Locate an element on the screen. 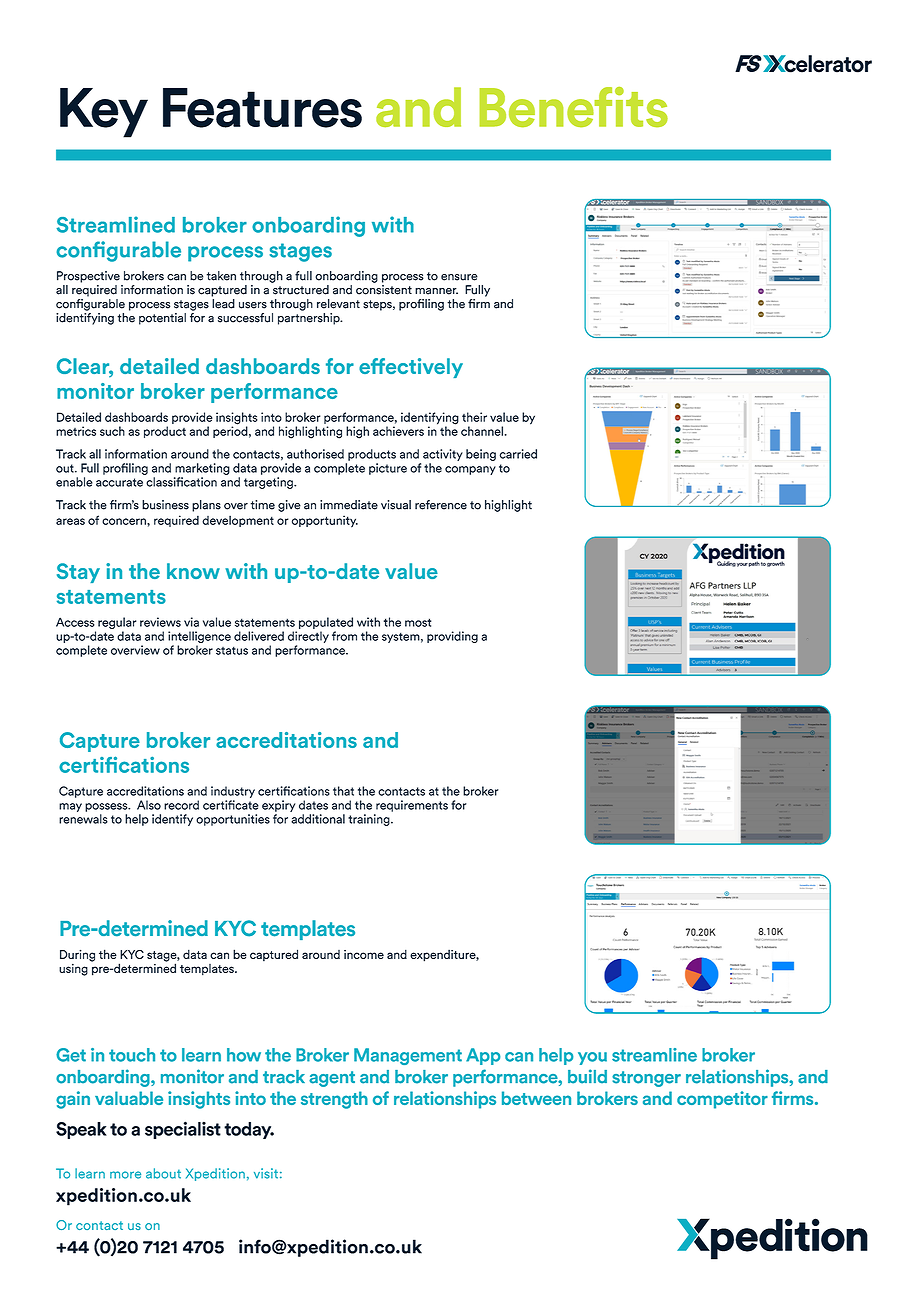  most is located at coordinates (418, 622).
